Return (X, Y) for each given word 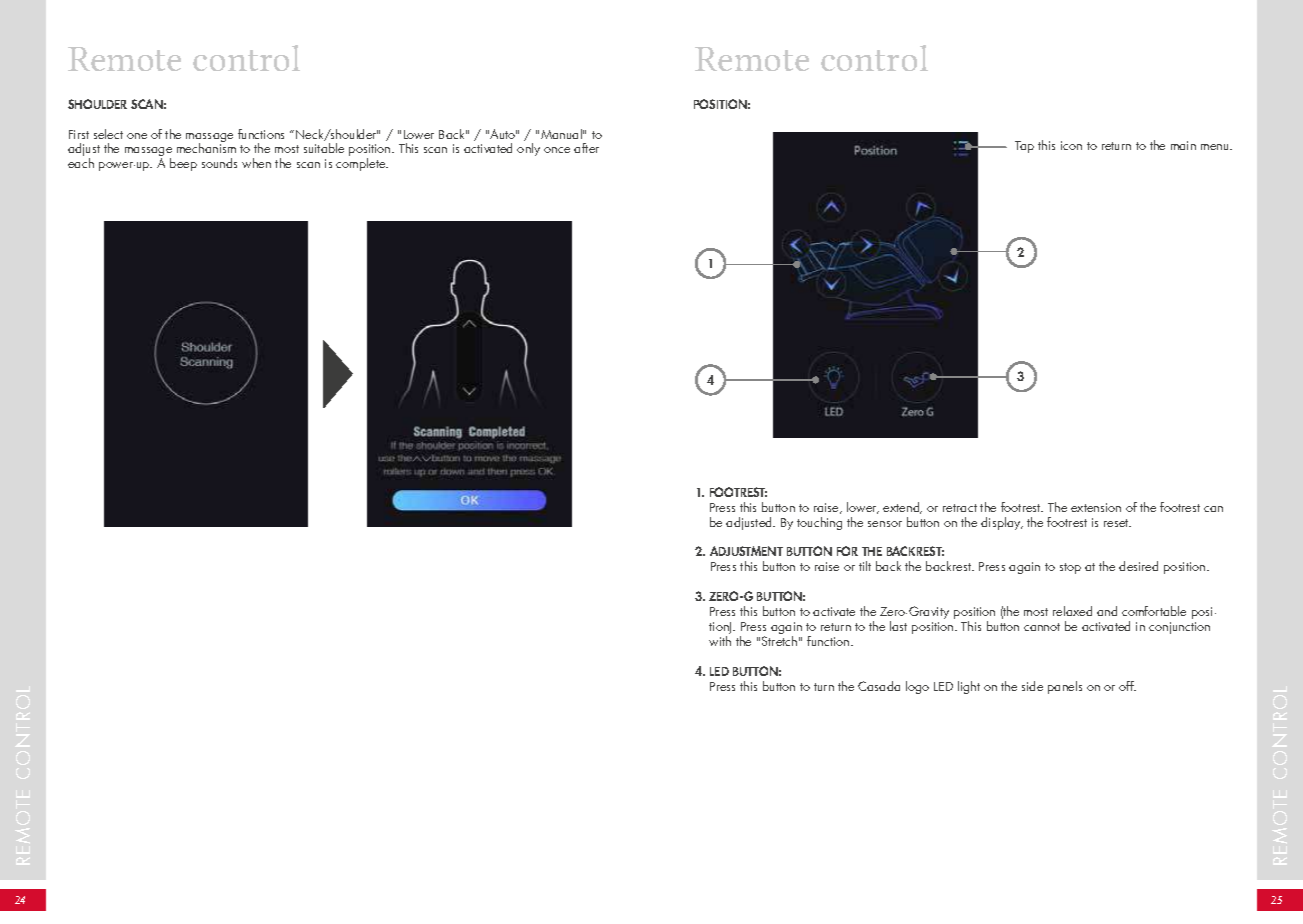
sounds (219, 163)
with (720, 641)
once (557, 150)
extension (1096, 507)
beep (183, 164)
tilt (865, 566)
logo (917, 687)
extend (902, 508)
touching (819, 523)
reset (1117, 523)
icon (1071, 145)
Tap (1024, 147)
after (586, 148)
